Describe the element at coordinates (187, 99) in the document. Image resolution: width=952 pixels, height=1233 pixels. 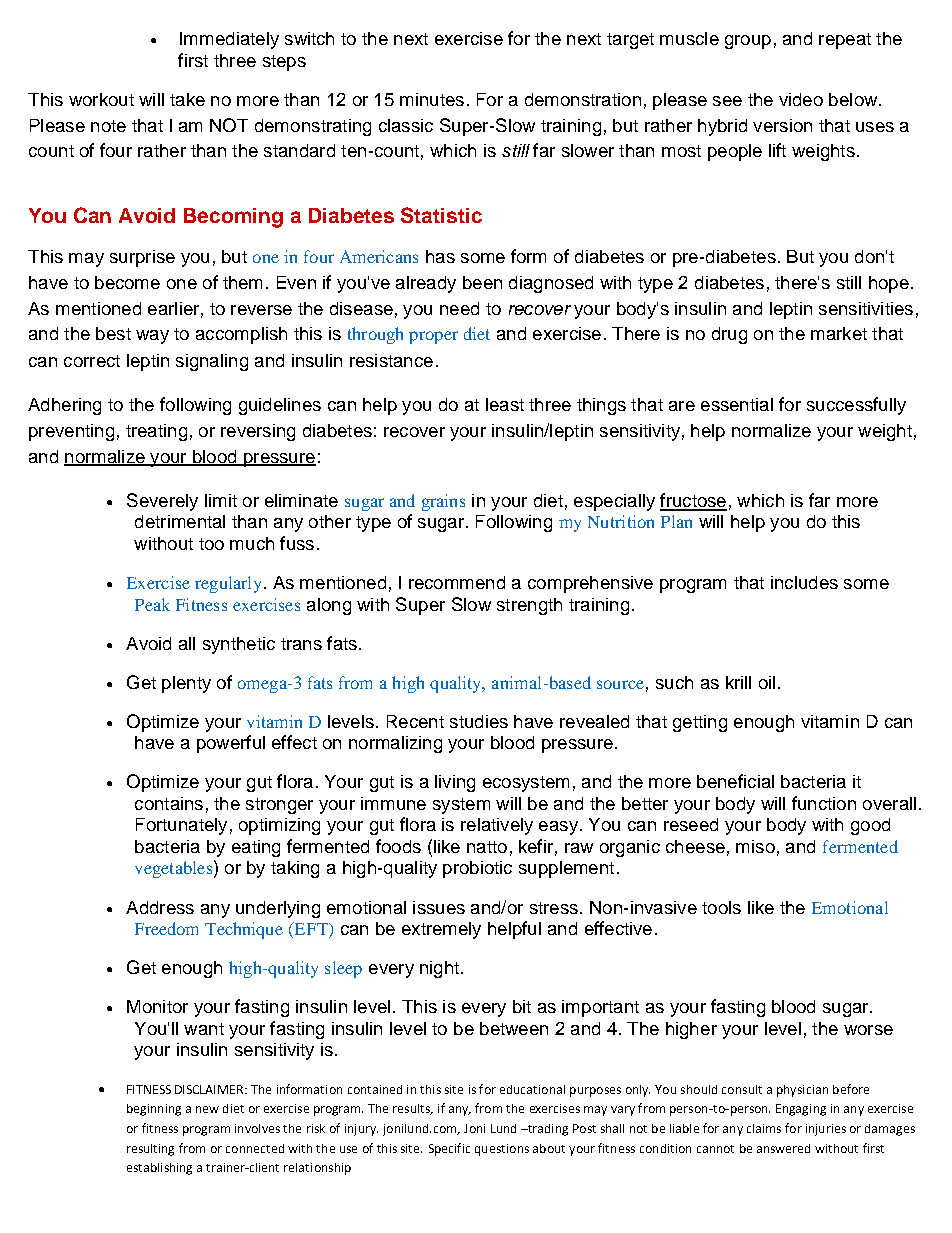
I see `take` at that location.
